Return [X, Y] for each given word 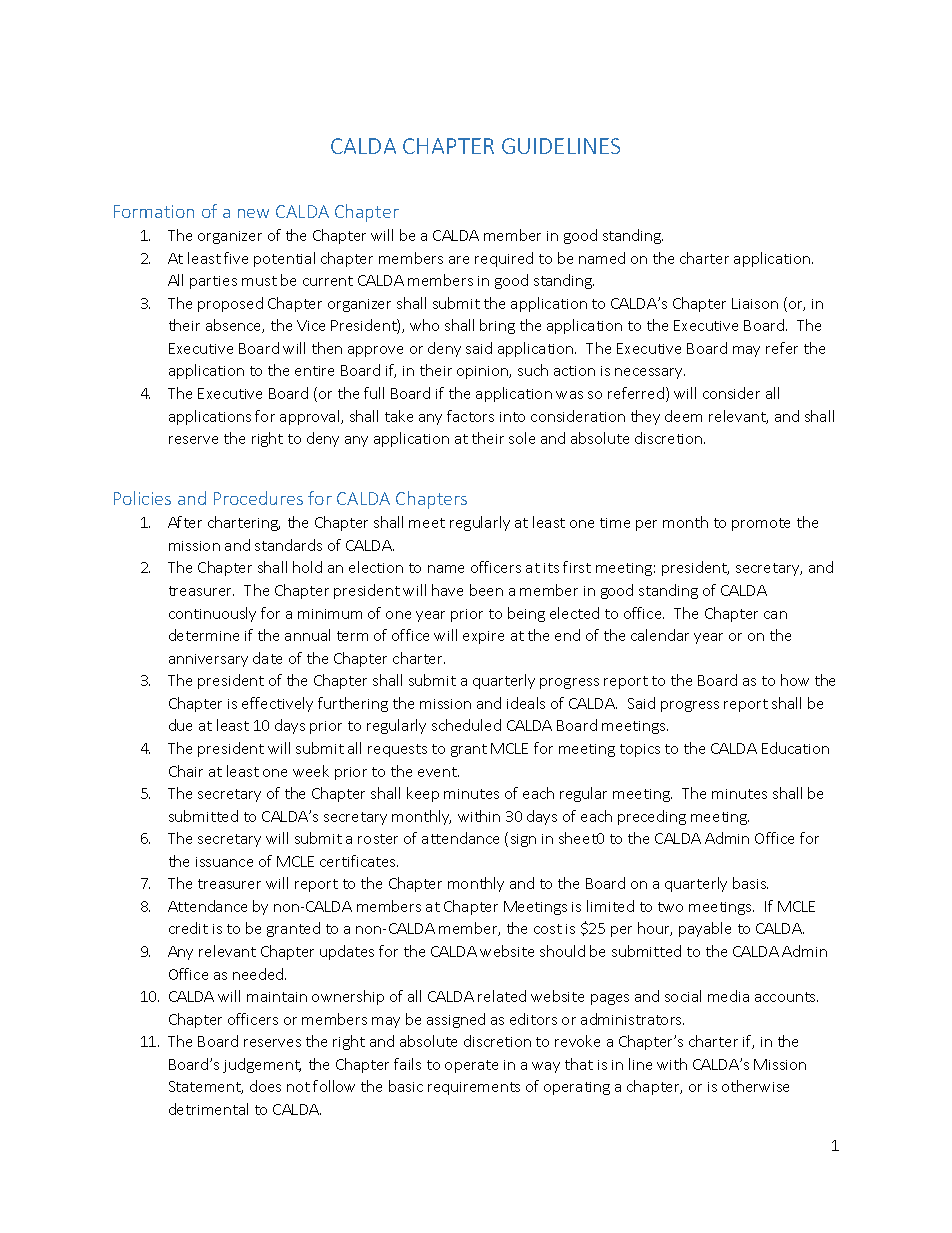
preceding [652, 817]
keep [423, 794]
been [486, 590]
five [236, 258]
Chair [186, 771]
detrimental [208, 1109]
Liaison [755, 303]
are [459, 260]
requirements [474, 1088]
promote [761, 524]
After [185, 522]
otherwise [755, 1086]
